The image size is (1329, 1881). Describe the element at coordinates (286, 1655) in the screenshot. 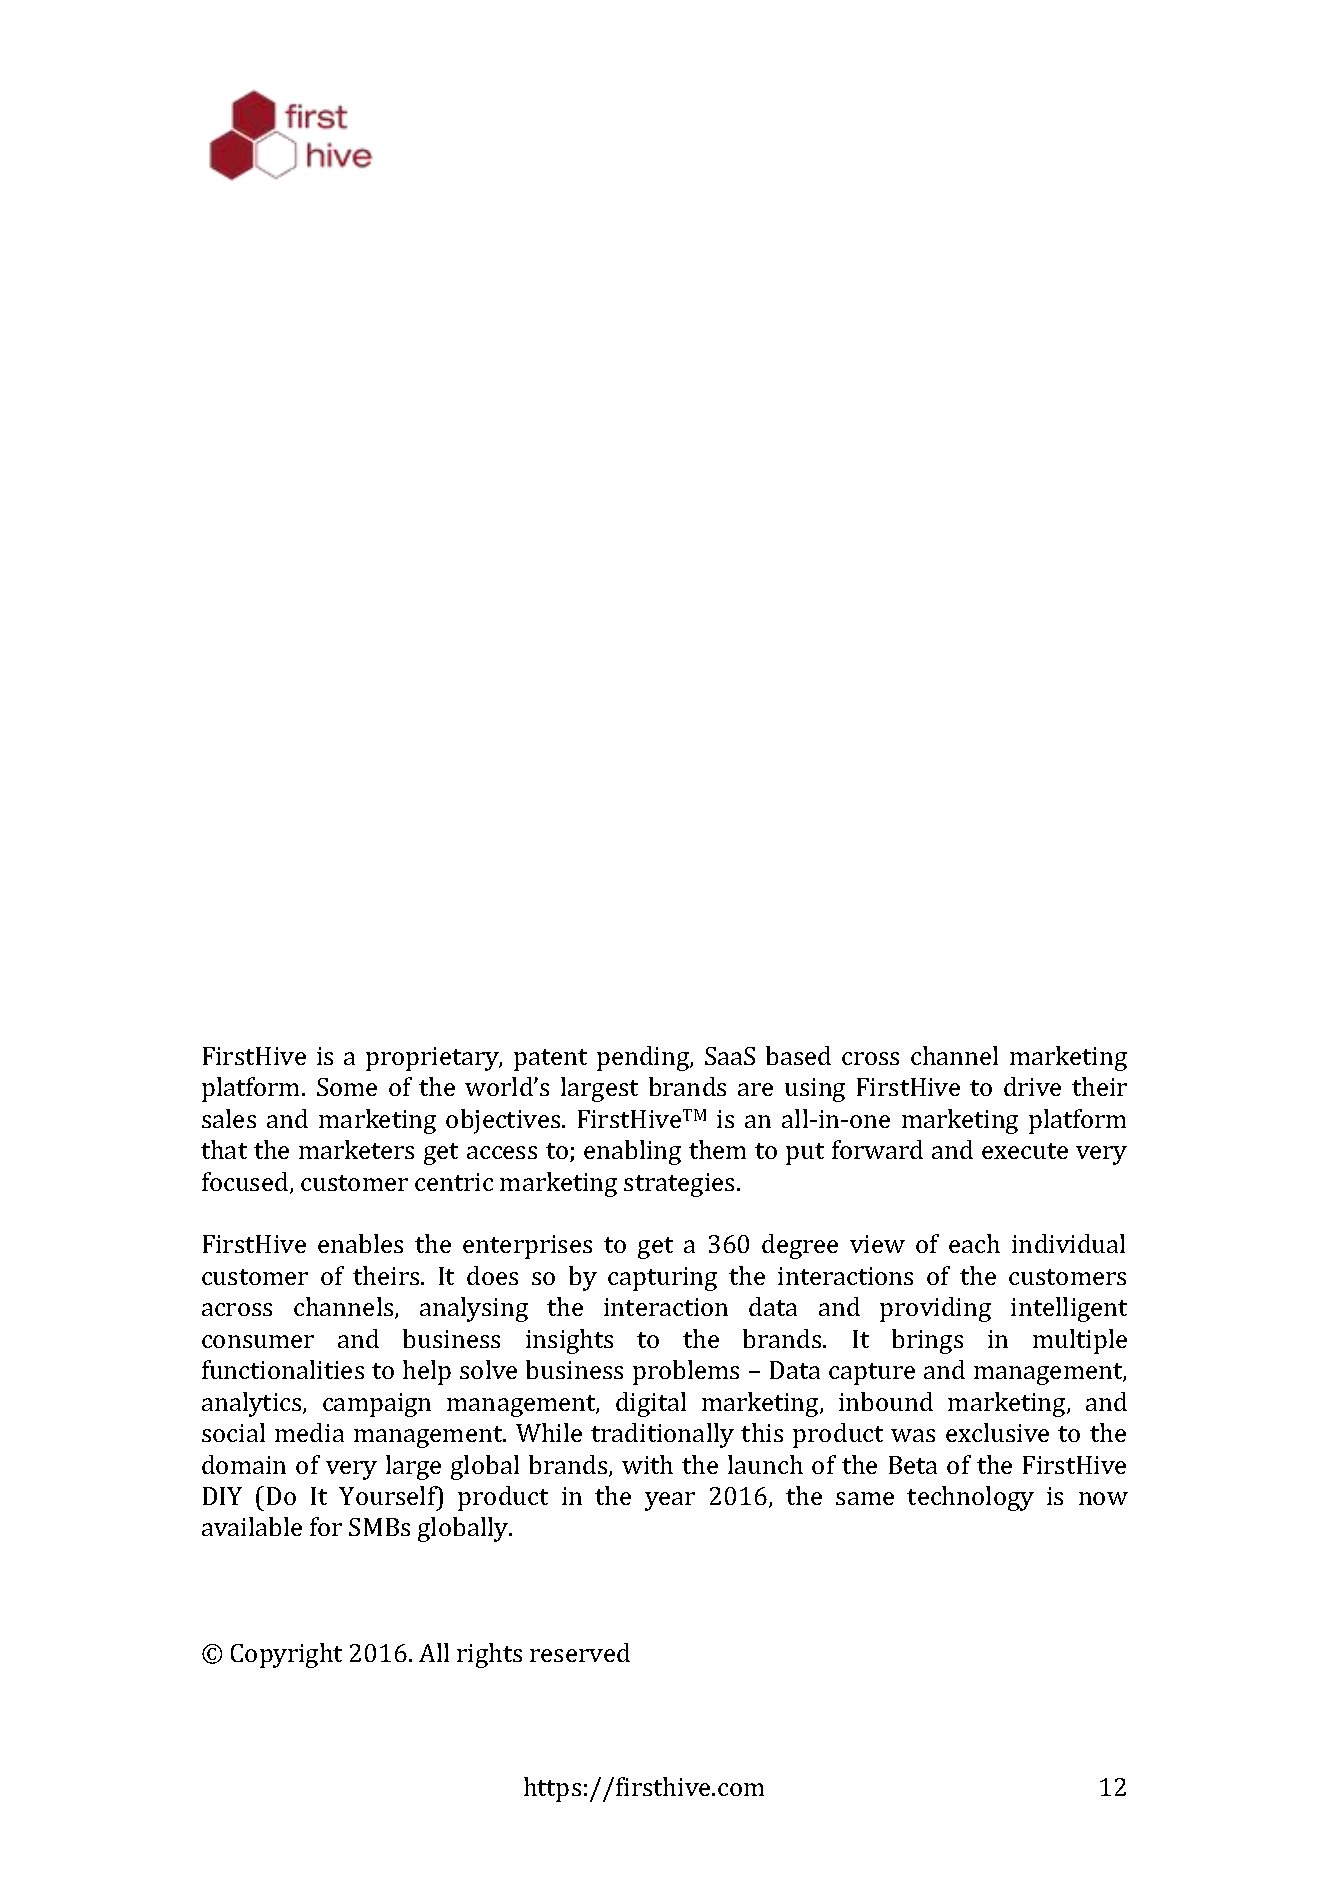

I see `Copyright` at that location.
